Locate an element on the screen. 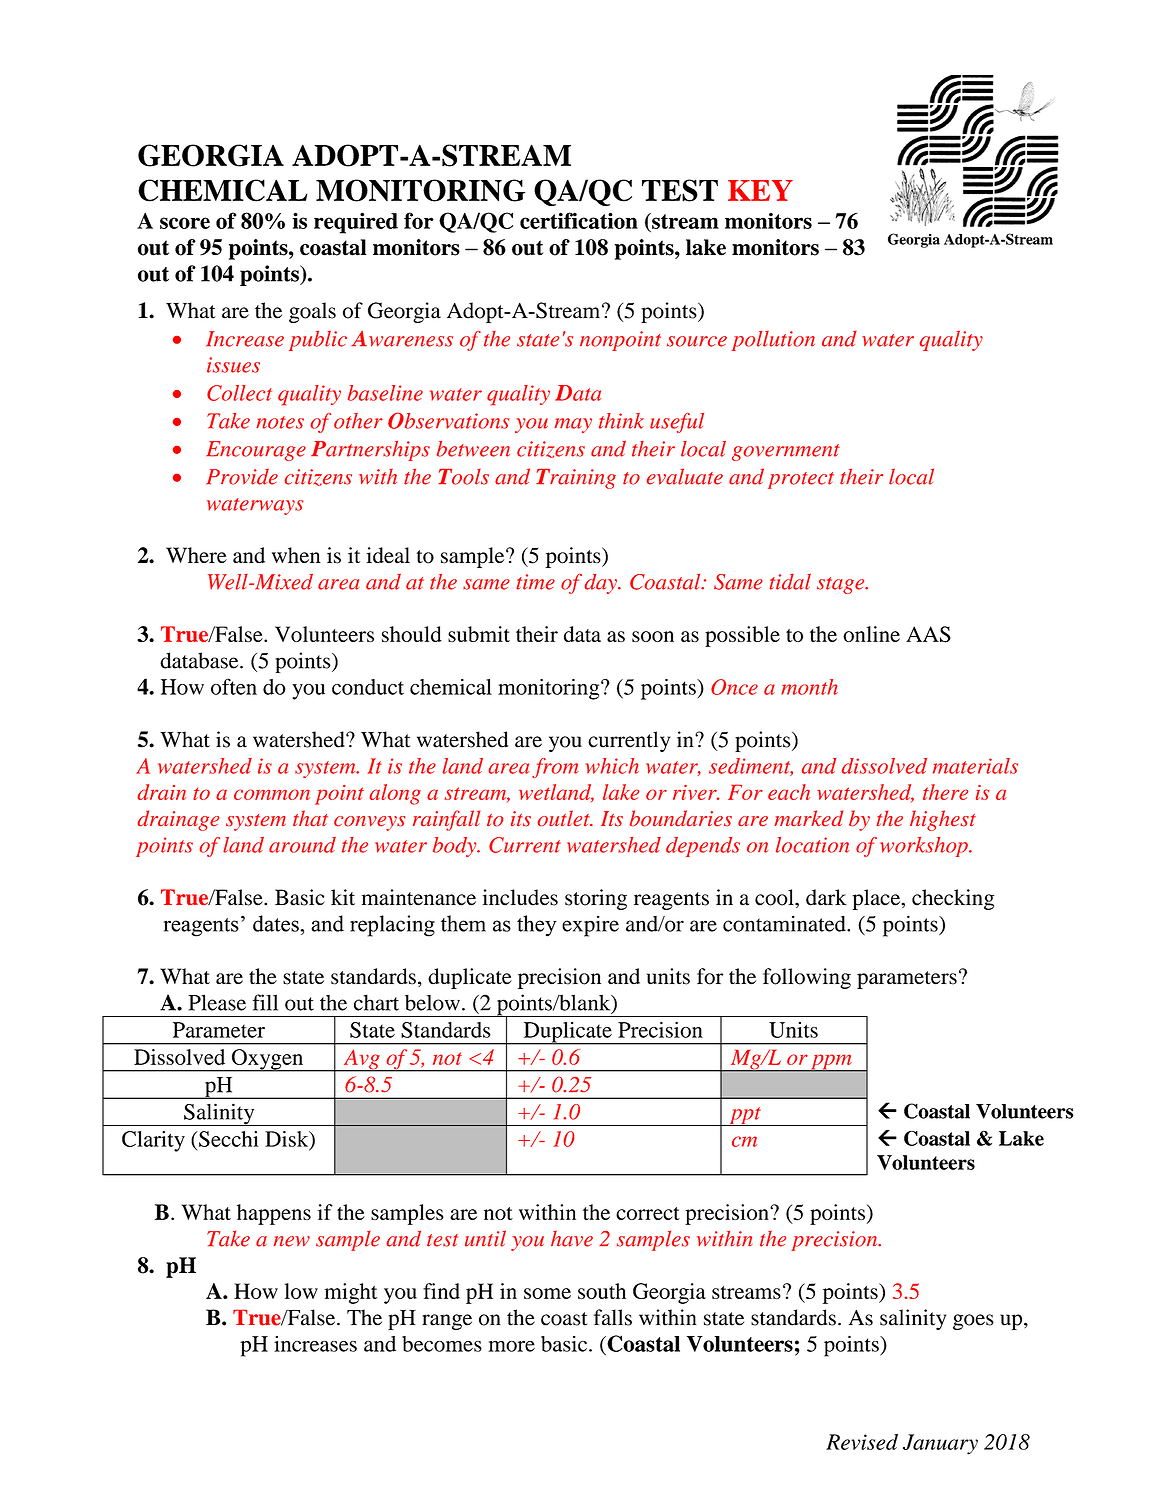  score is located at coordinates (185, 223).
